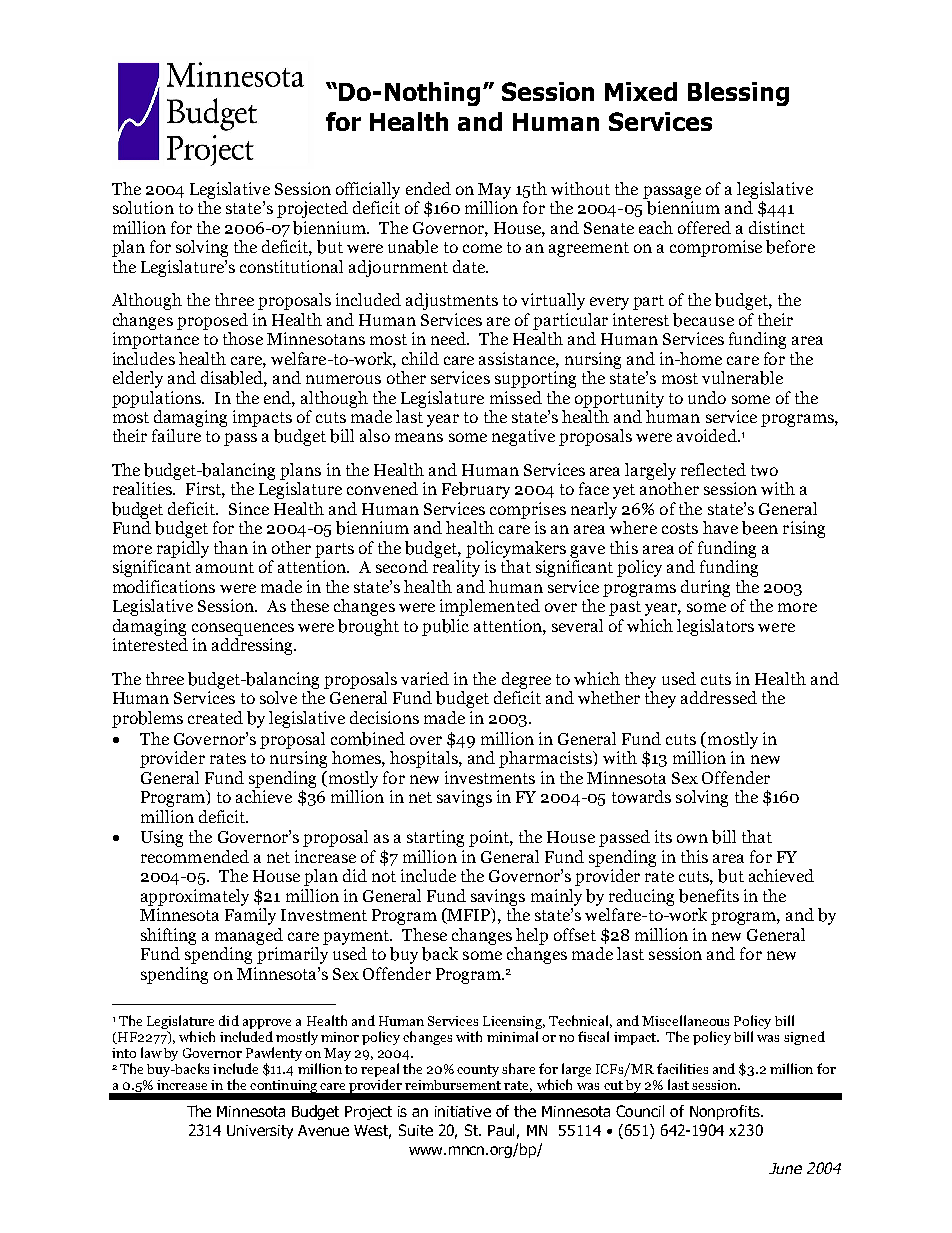 This screenshot has width=952, height=1233. I want to click on consequences, so click(243, 629).
